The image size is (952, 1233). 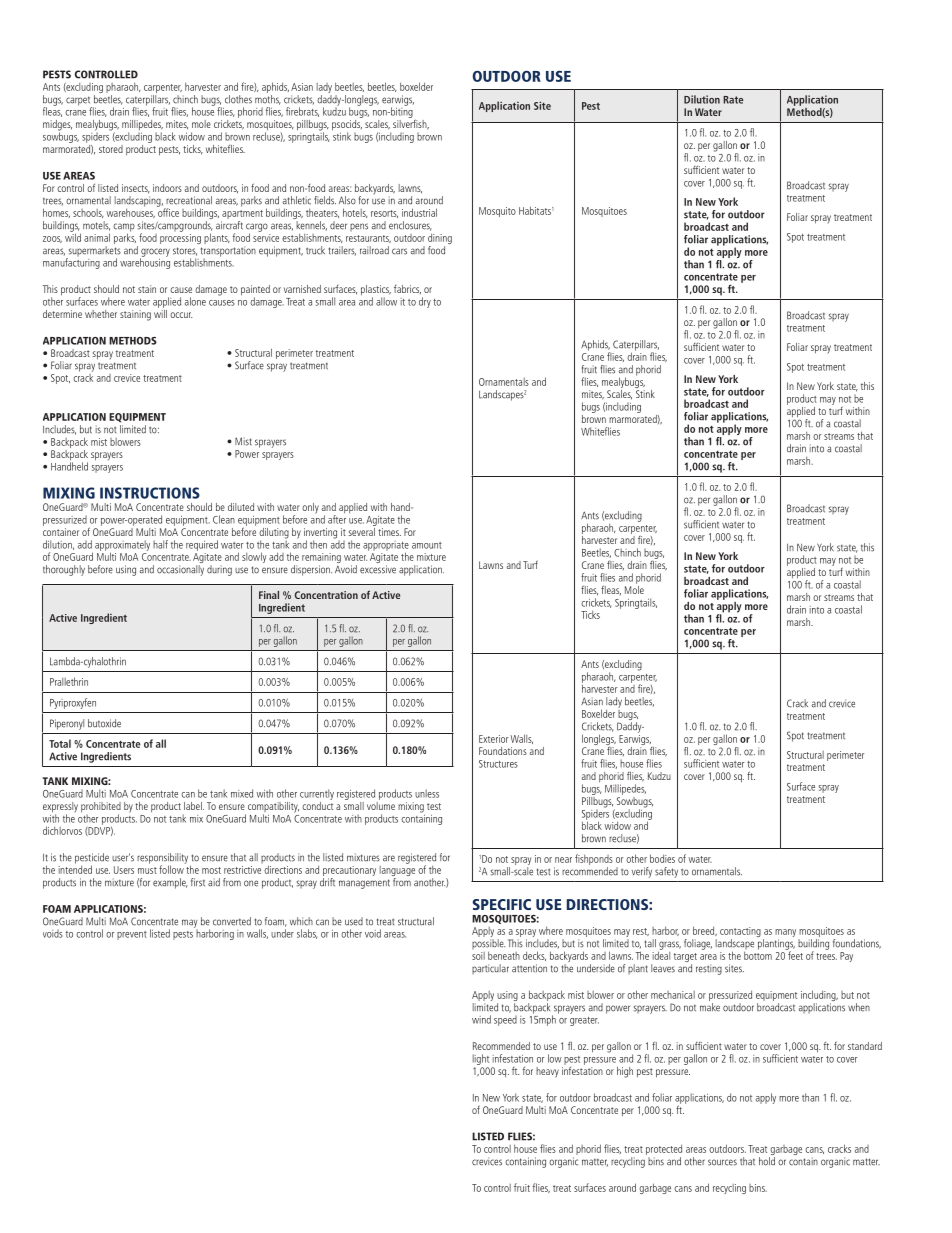 What do you see at coordinates (378, 569) in the document?
I see `excessive` at bounding box center [378, 569].
